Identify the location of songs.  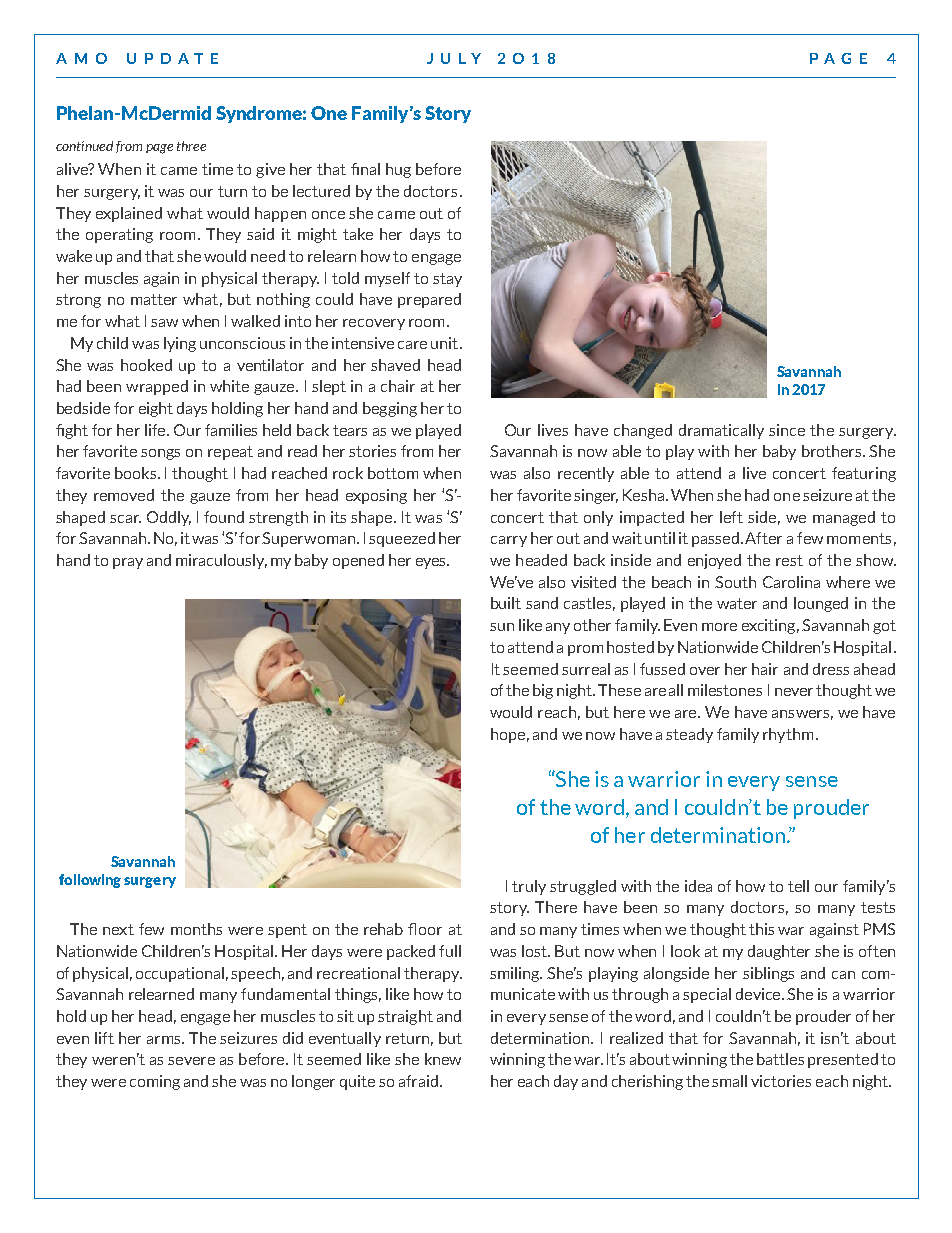
(160, 454).
